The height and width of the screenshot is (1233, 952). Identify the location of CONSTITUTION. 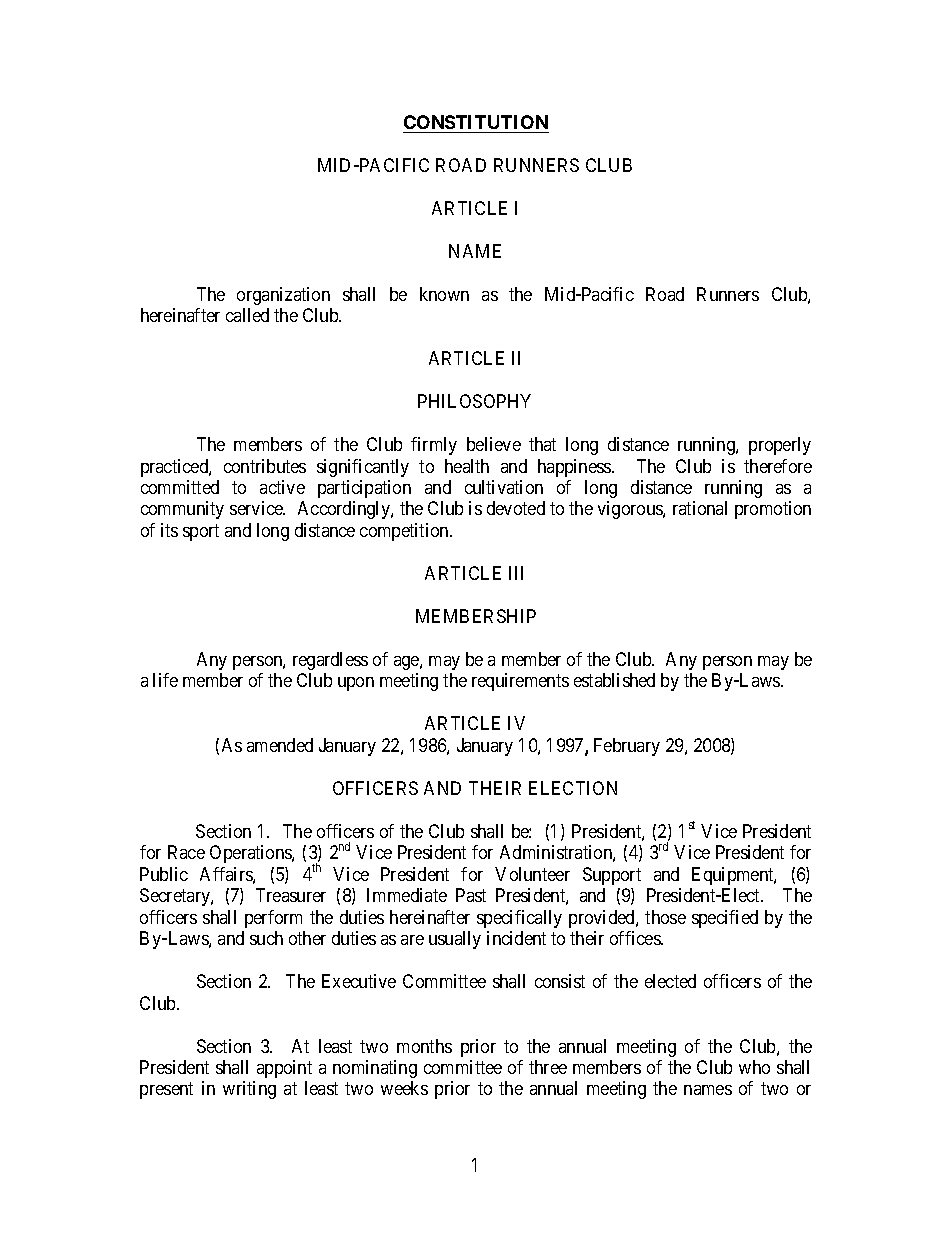
(476, 122).
